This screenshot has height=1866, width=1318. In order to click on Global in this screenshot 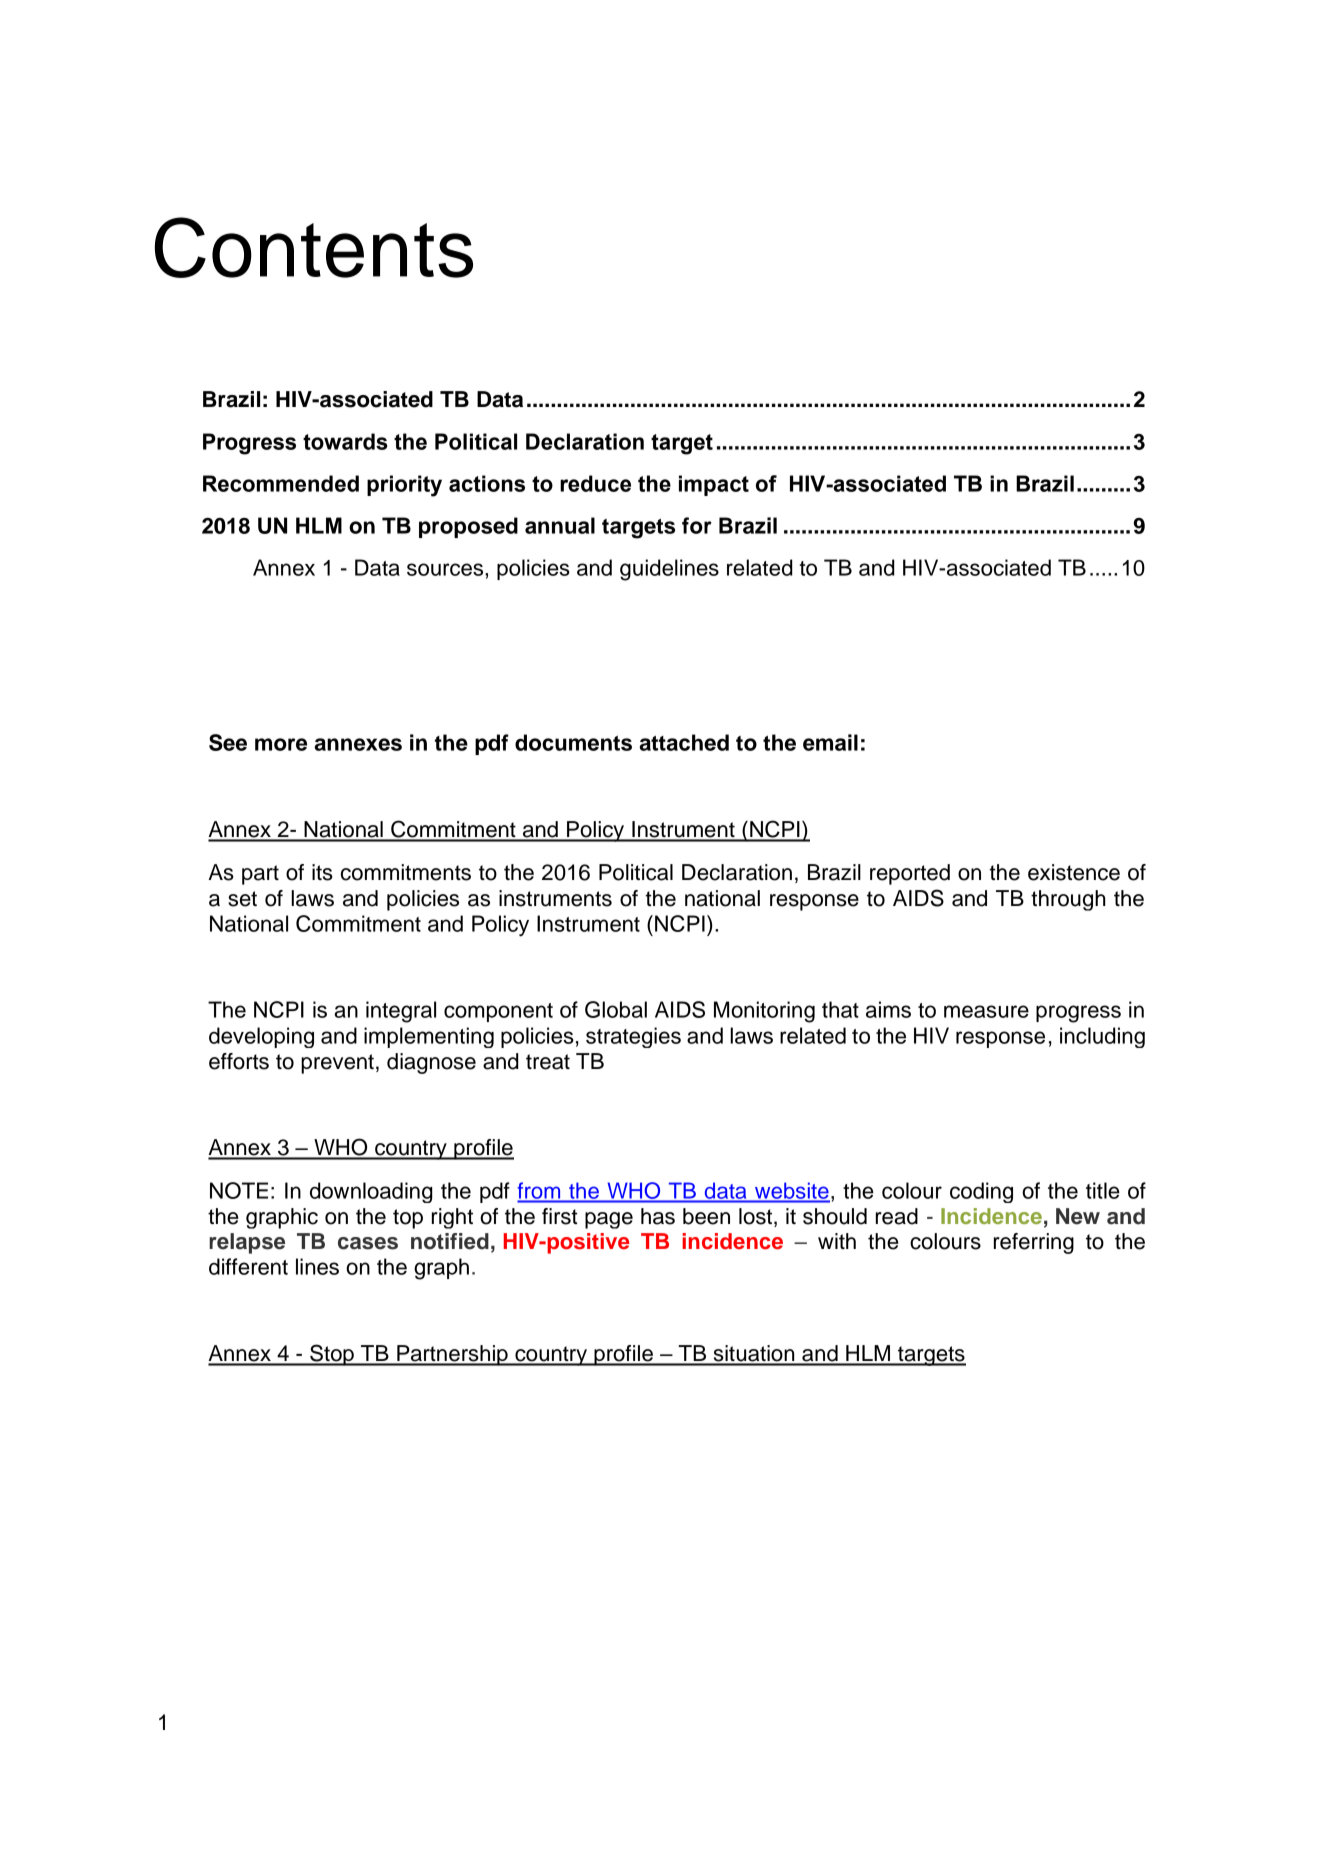, I will do `click(616, 1009)`.
